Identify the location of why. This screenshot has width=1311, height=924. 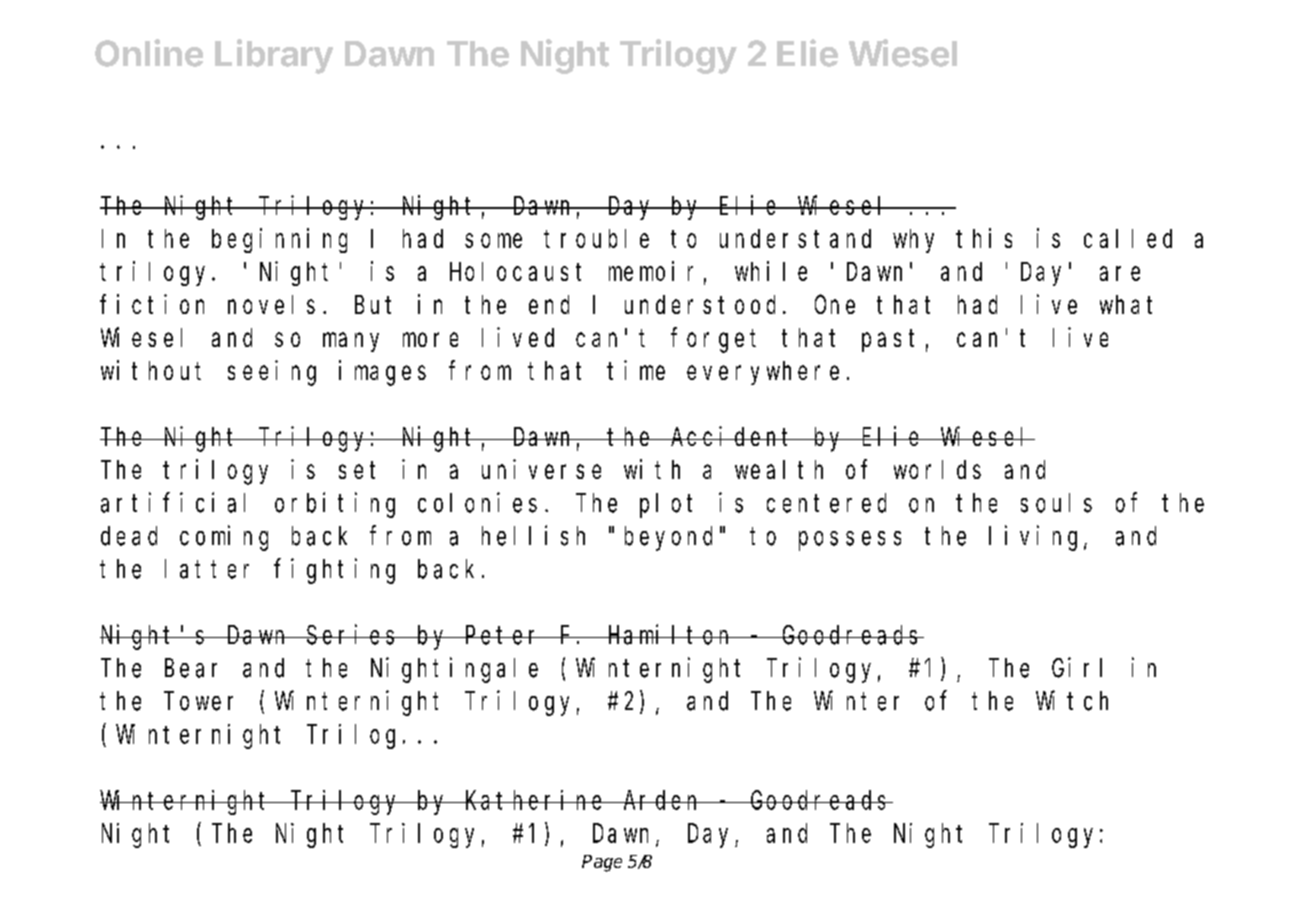
(913, 241).
